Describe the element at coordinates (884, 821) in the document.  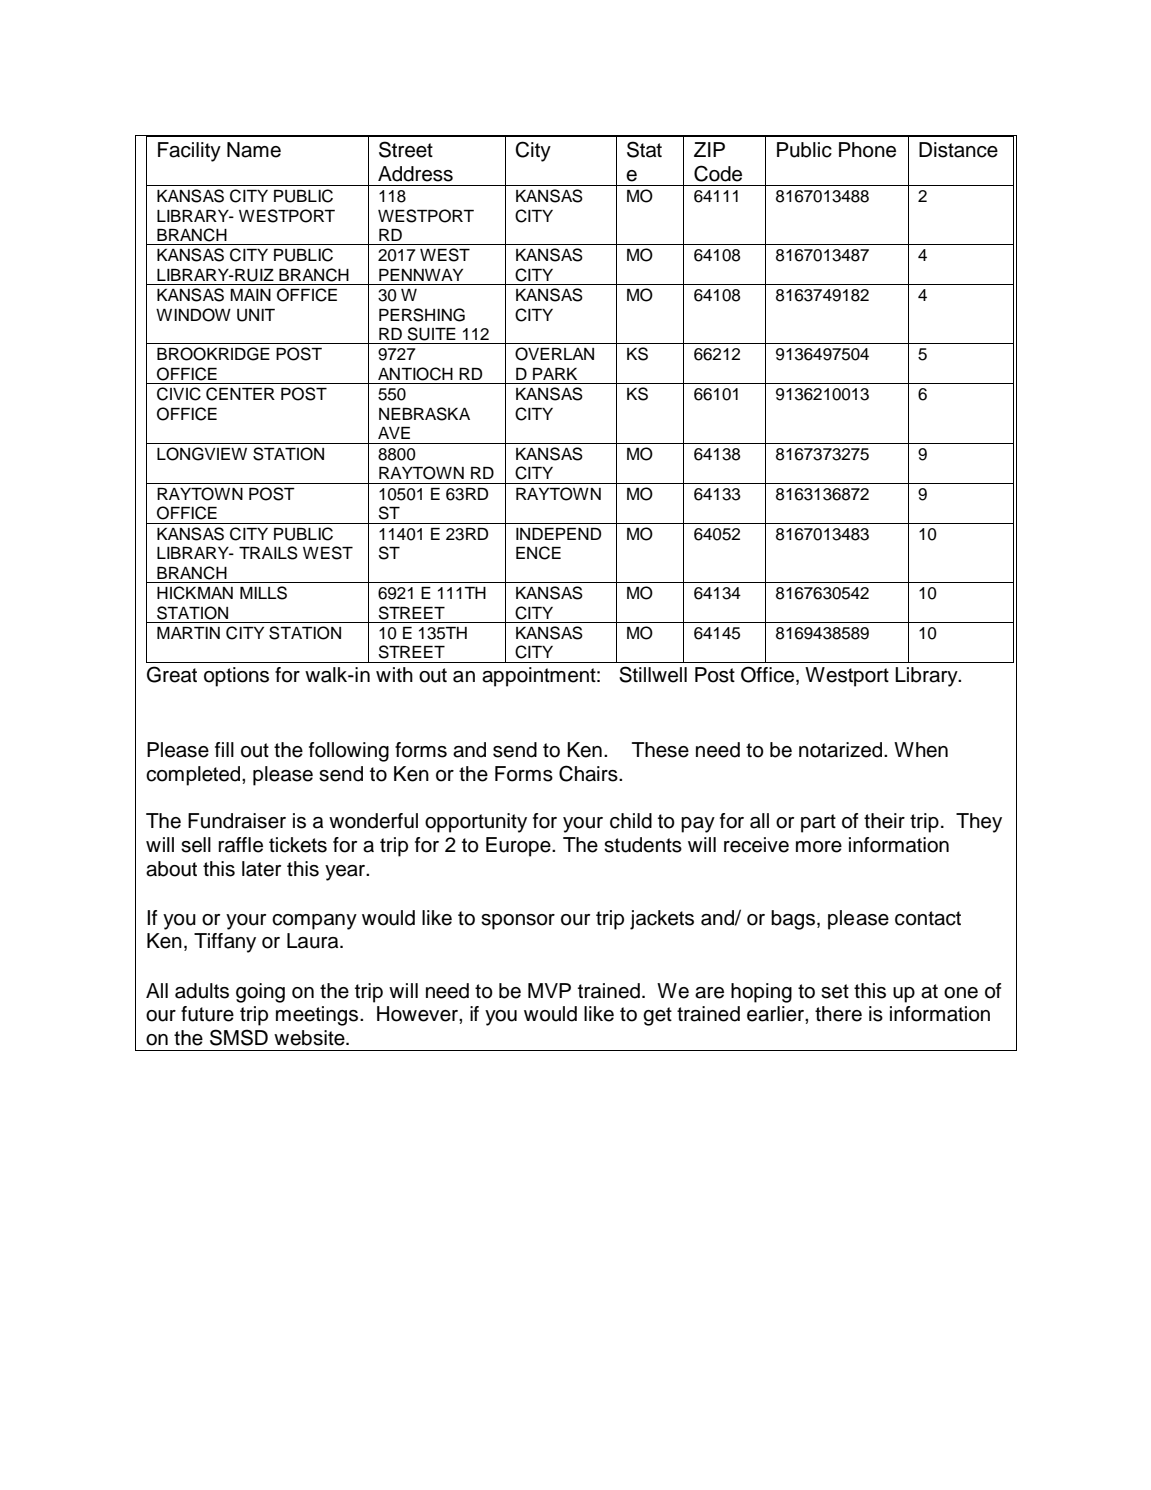
I see `their` at that location.
